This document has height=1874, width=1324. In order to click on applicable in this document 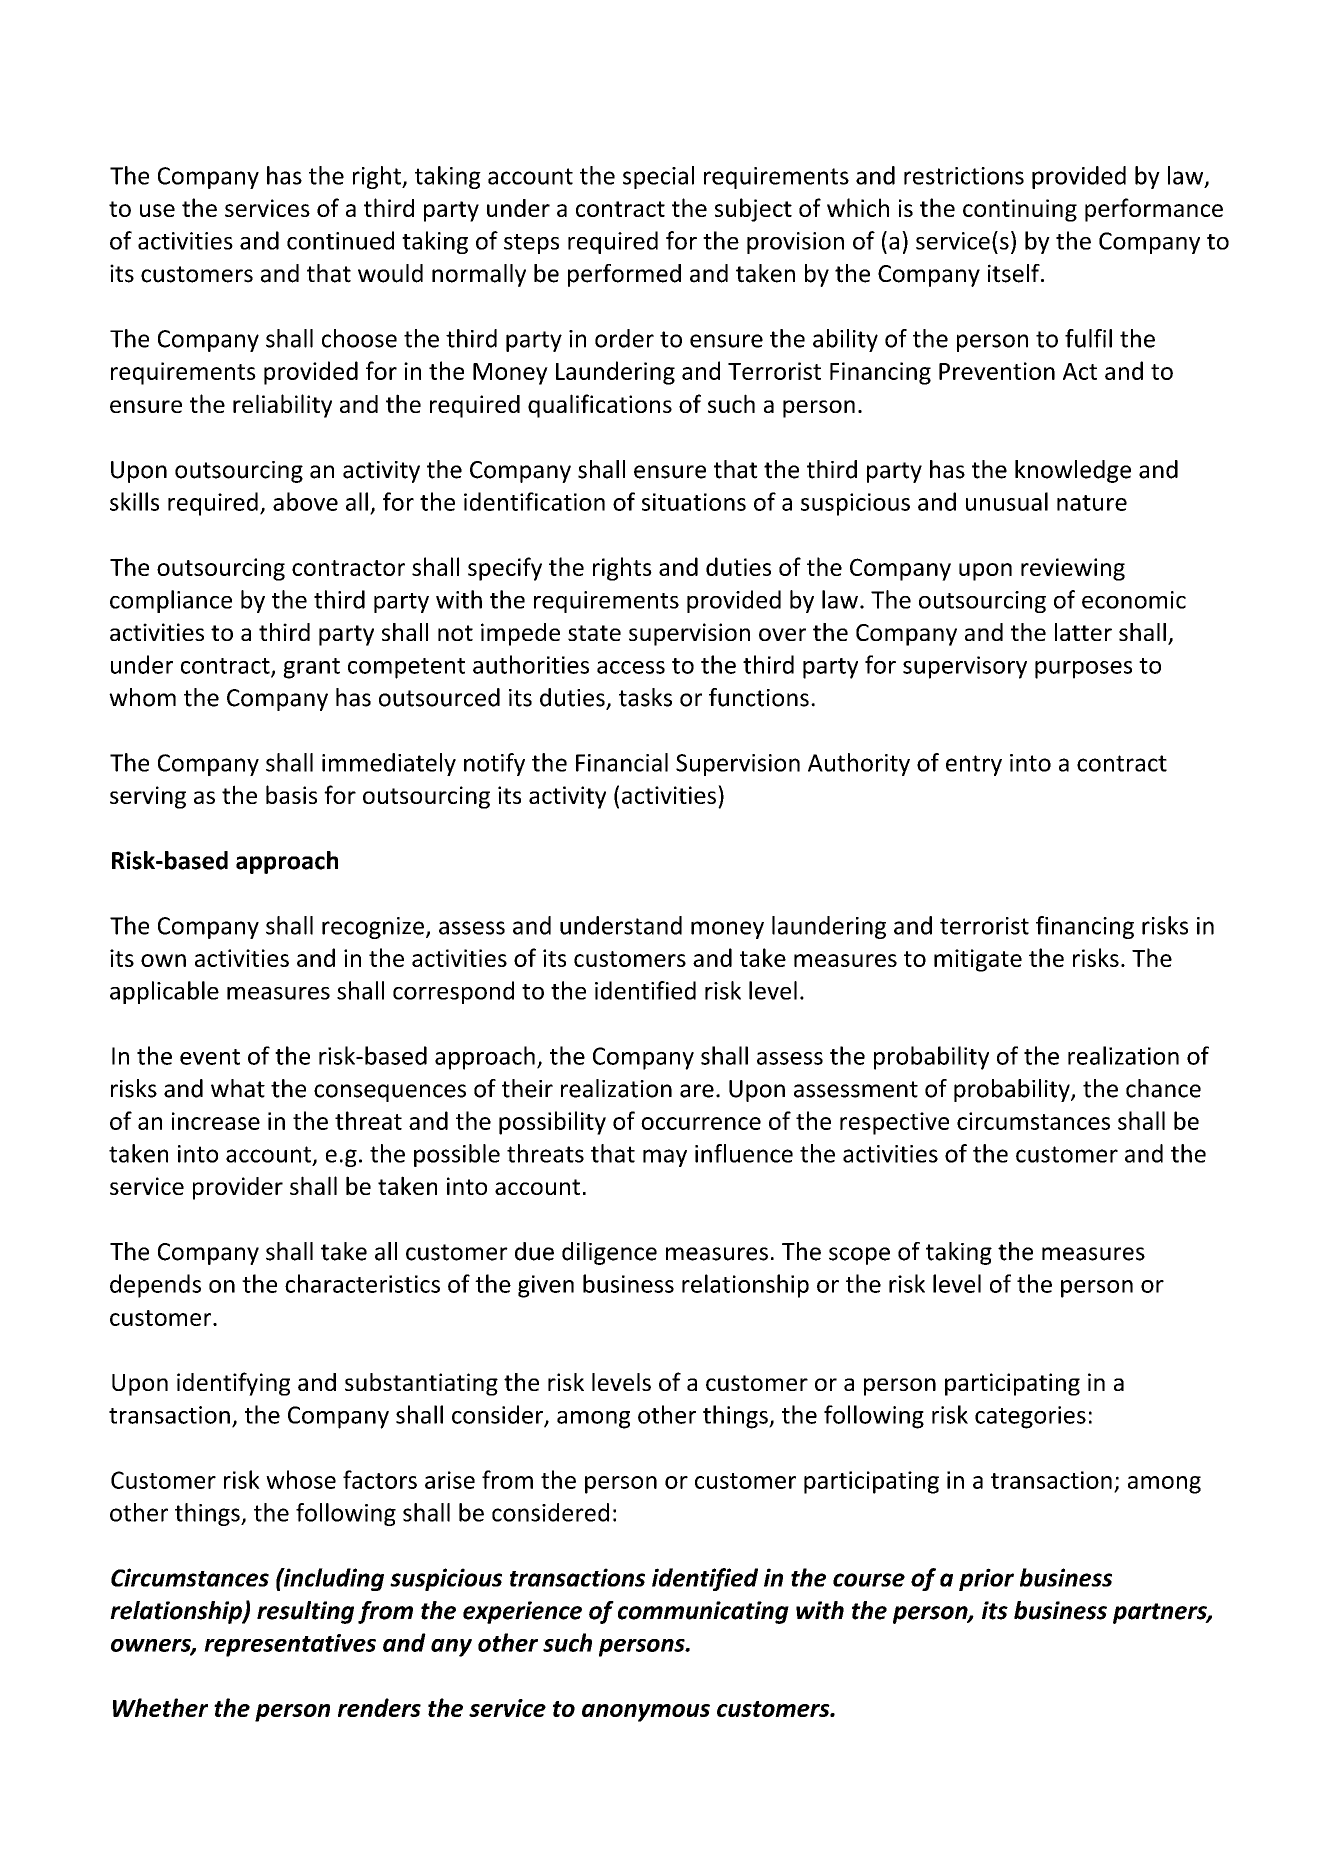, I will do `click(164, 992)`.
